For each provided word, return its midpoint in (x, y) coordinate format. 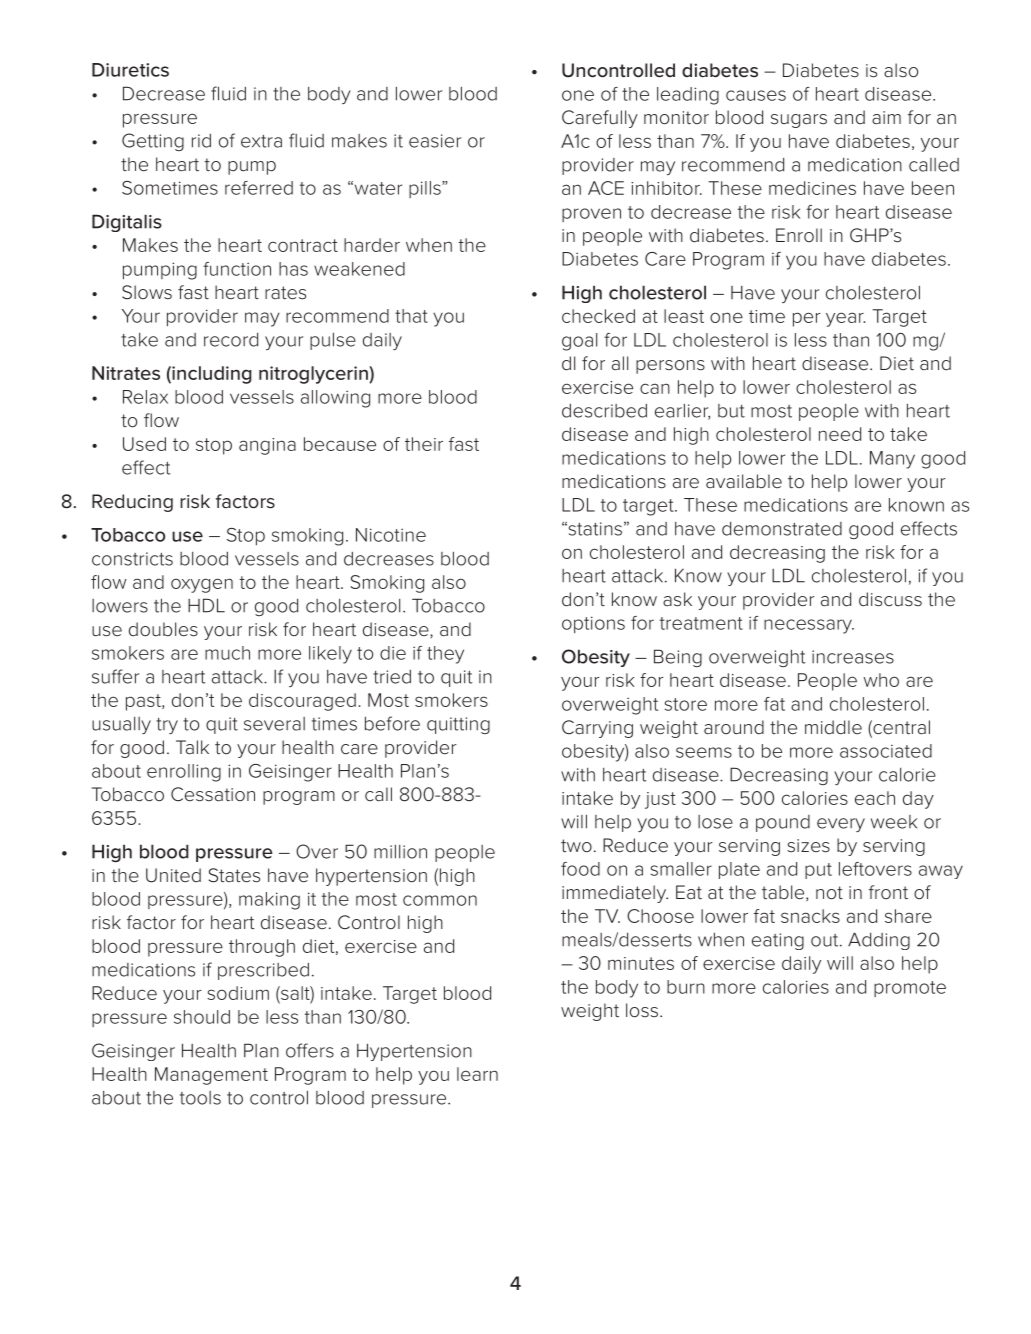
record (231, 340)
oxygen (202, 585)
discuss (890, 599)
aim (886, 117)
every (841, 825)
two (576, 845)
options (593, 624)
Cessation (213, 794)
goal (579, 342)
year (845, 319)
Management (211, 1076)
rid (201, 141)
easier (435, 141)
